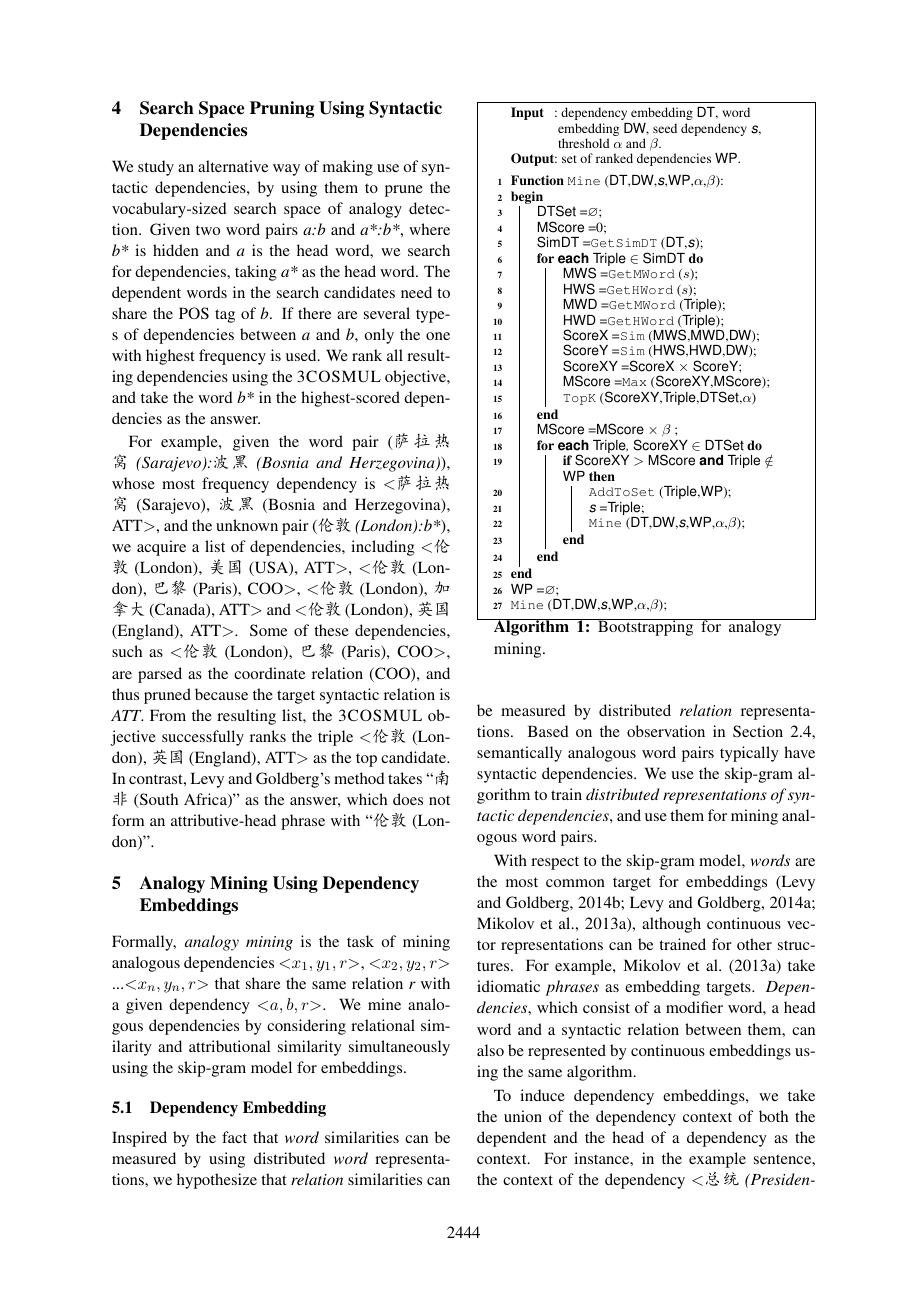  What do you see at coordinates (439, 800) in the image?
I see `not` at bounding box center [439, 800].
